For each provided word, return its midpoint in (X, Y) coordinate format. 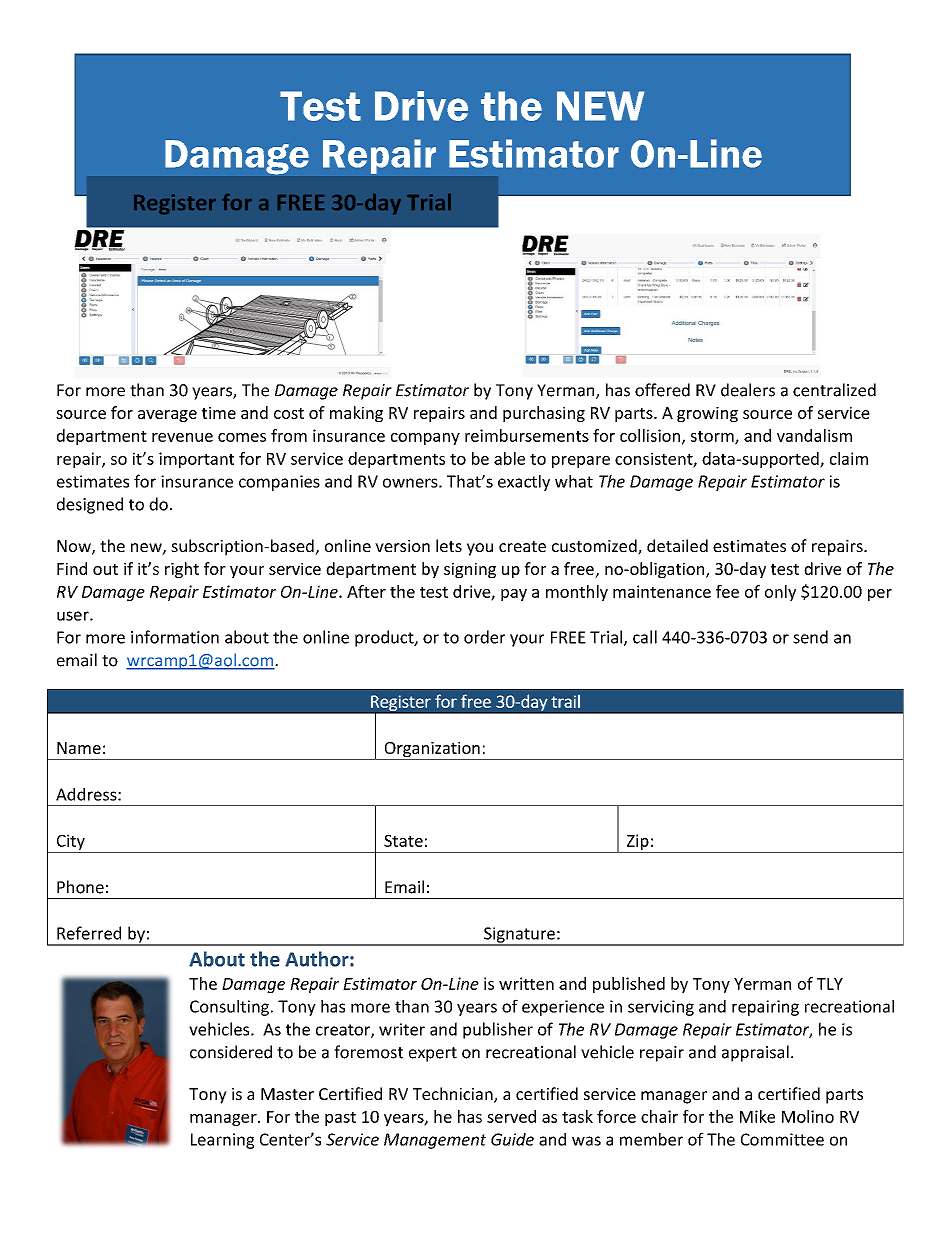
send (810, 637)
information (175, 637)
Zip (637, 843)
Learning (222, 1141)
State (403, 841)
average (167, 416)
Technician (454, 1095)
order (484, 637)
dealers (748, 390)
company (425, 439)
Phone (80, 887)
